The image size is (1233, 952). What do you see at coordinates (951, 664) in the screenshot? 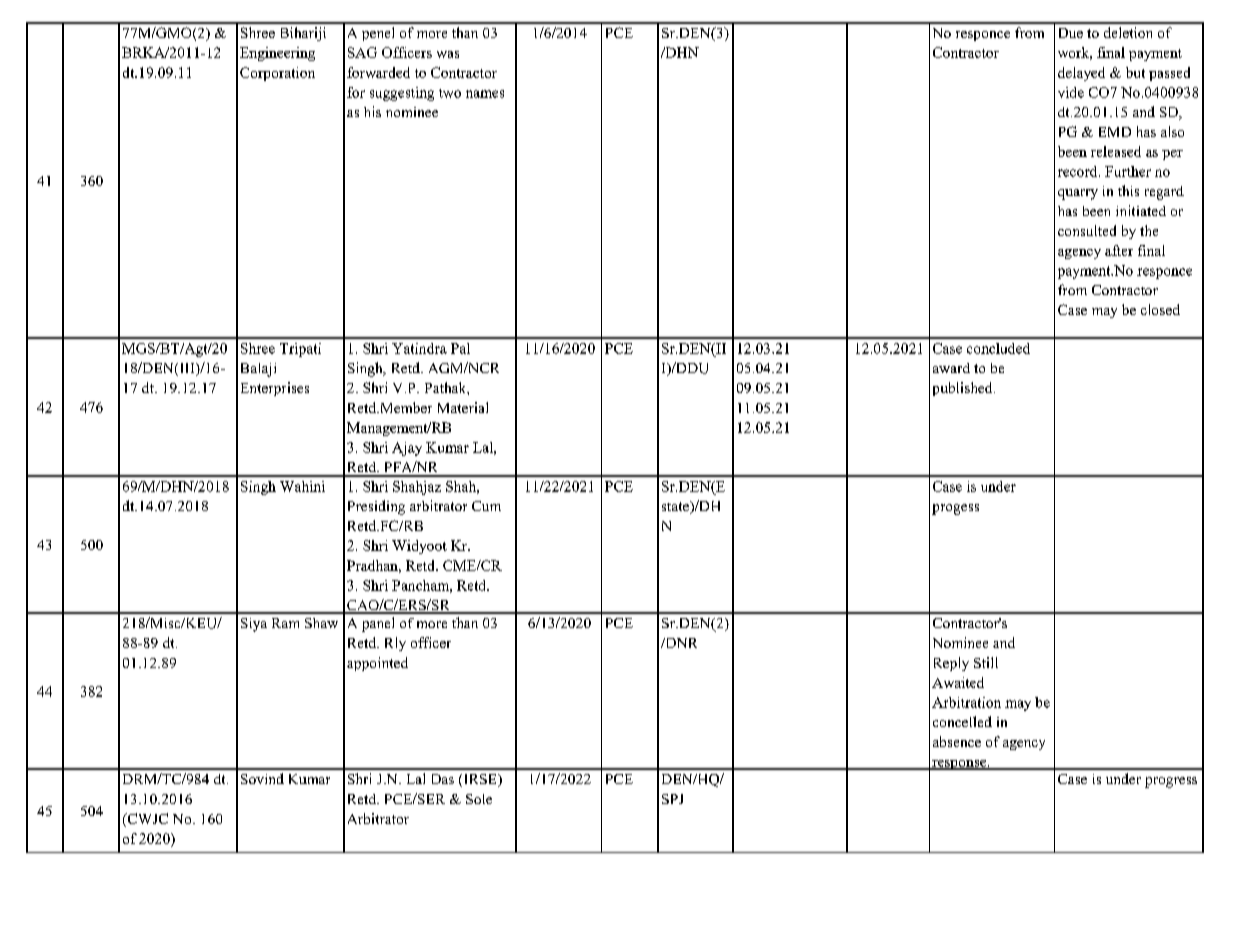
I see `Reply` at bounding box center [951, 664].
